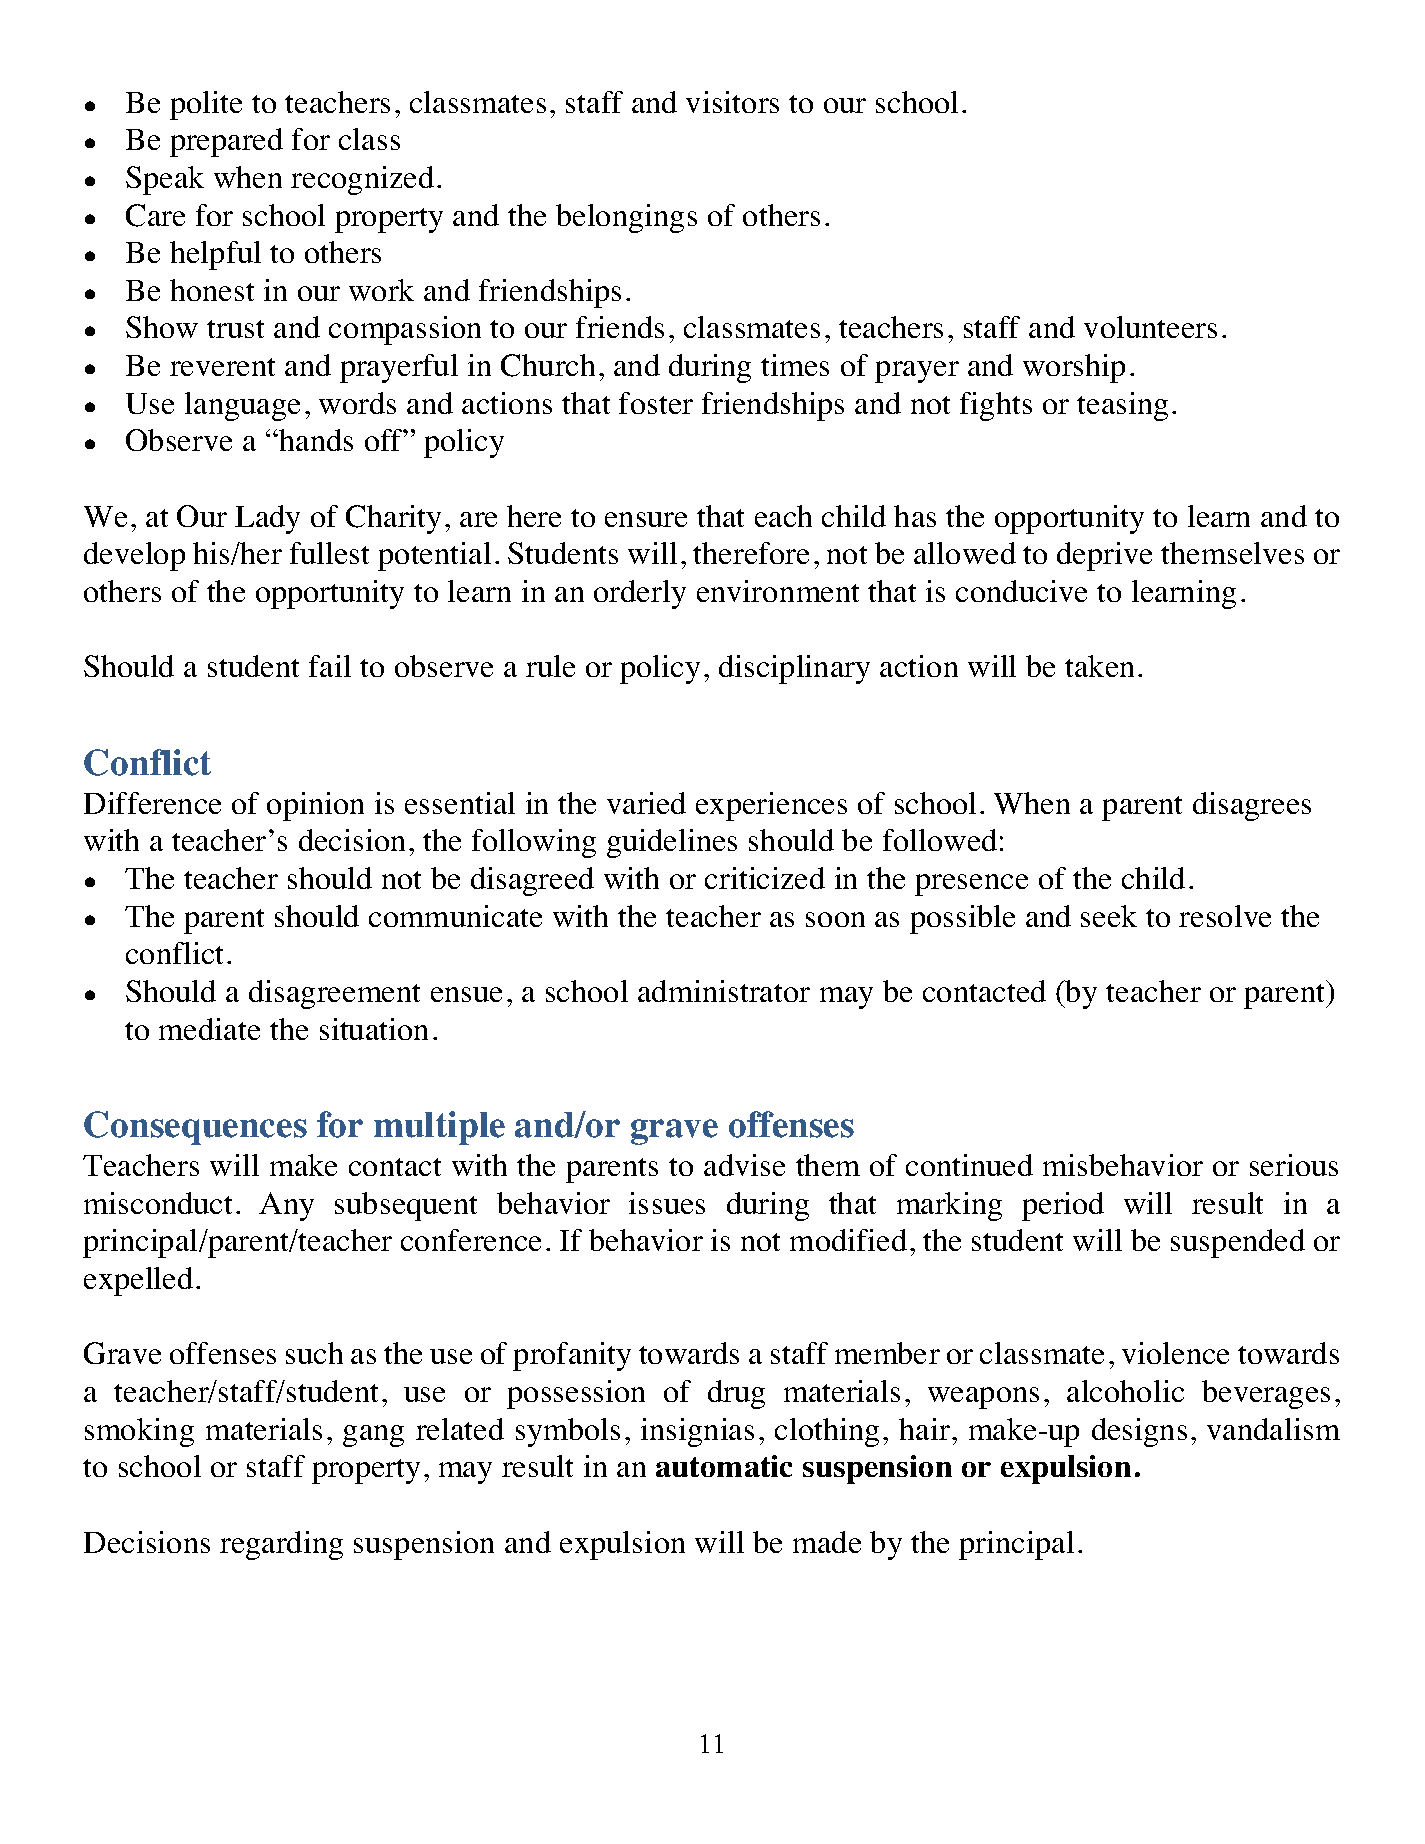  Describe the element at coordinates (724, 1466) in the page. I see `automatic` at that location.
